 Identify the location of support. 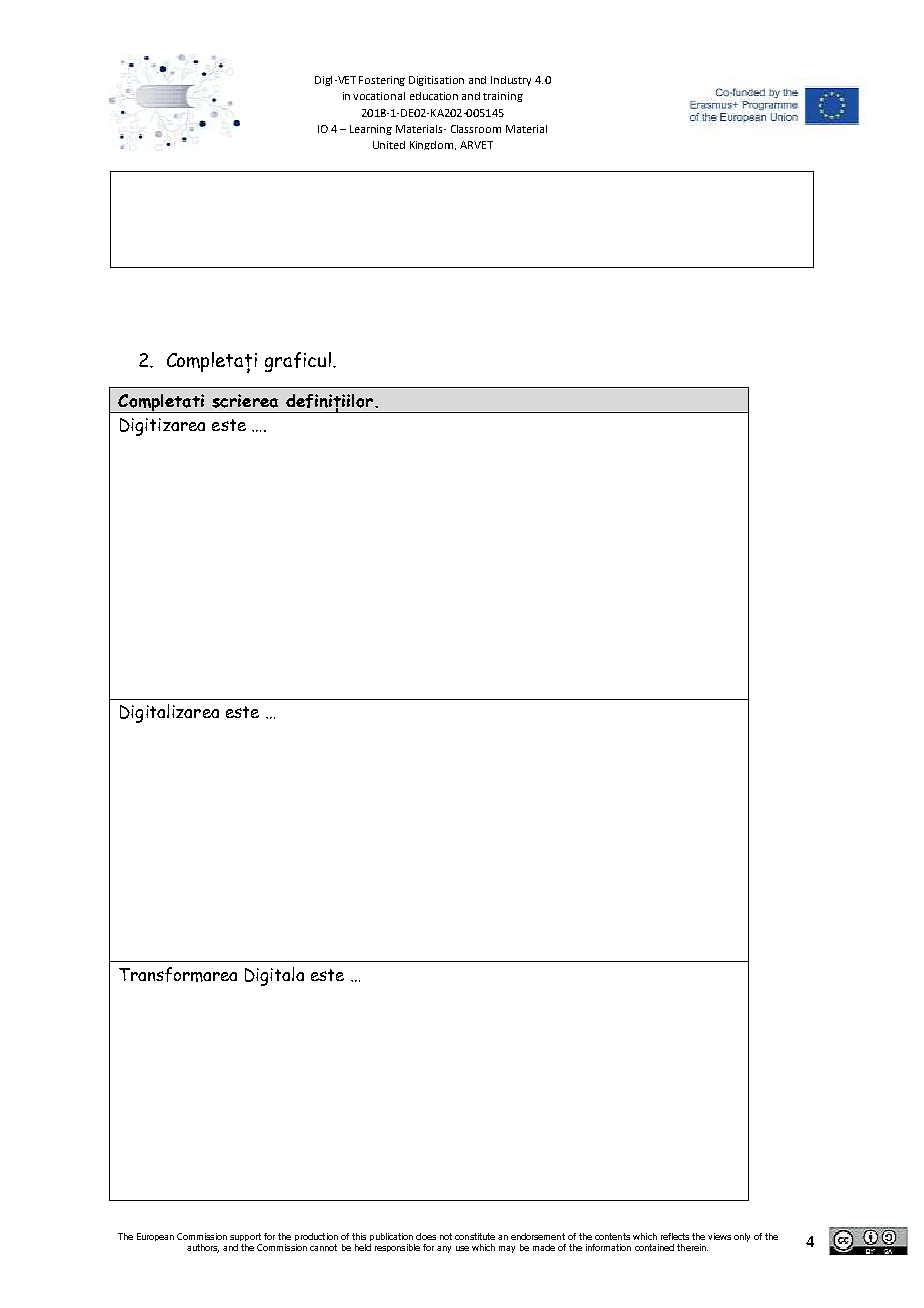
(245, 1237).
